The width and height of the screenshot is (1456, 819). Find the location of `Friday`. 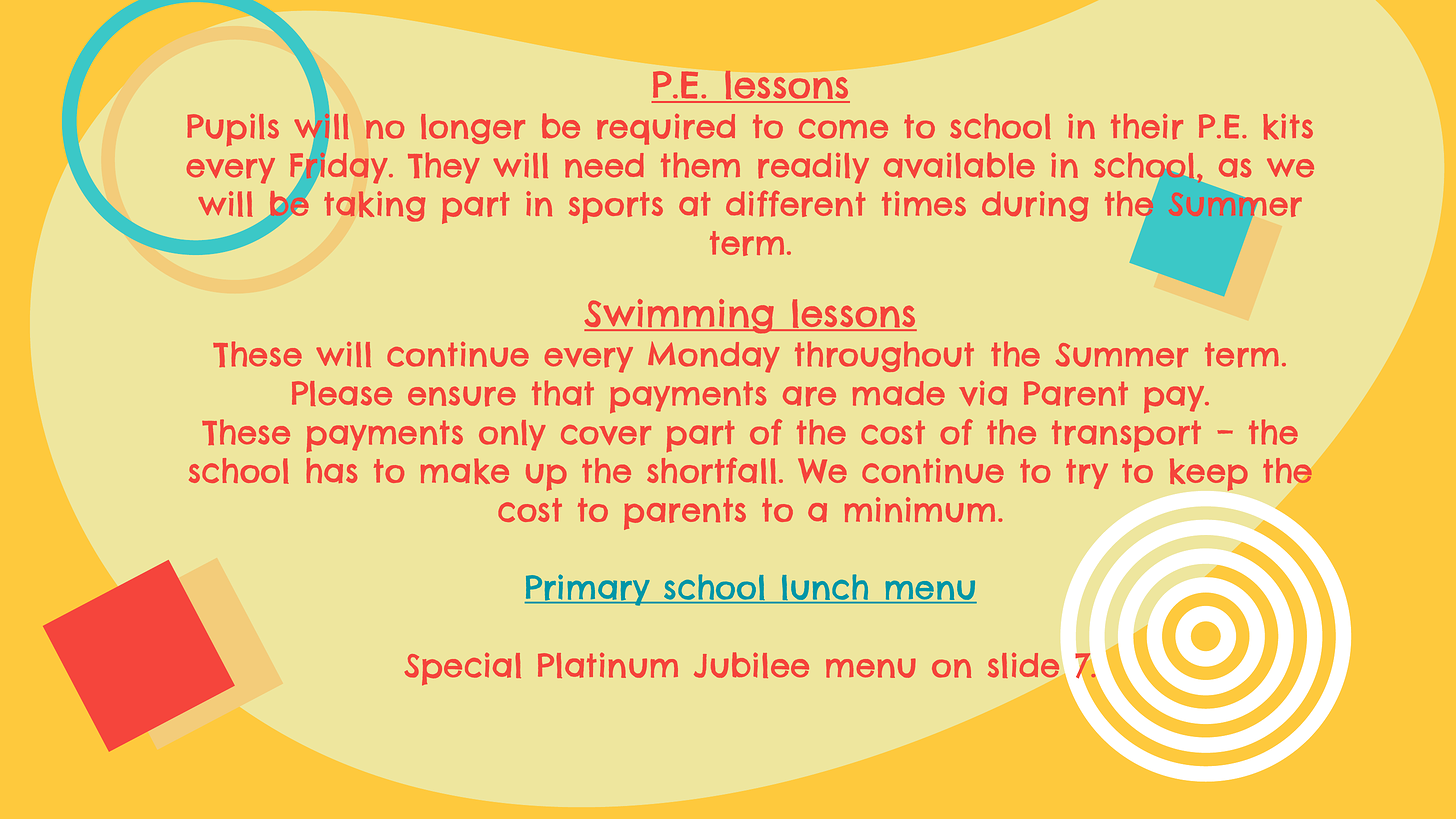

Friday is located at coordinates (340, 168).
